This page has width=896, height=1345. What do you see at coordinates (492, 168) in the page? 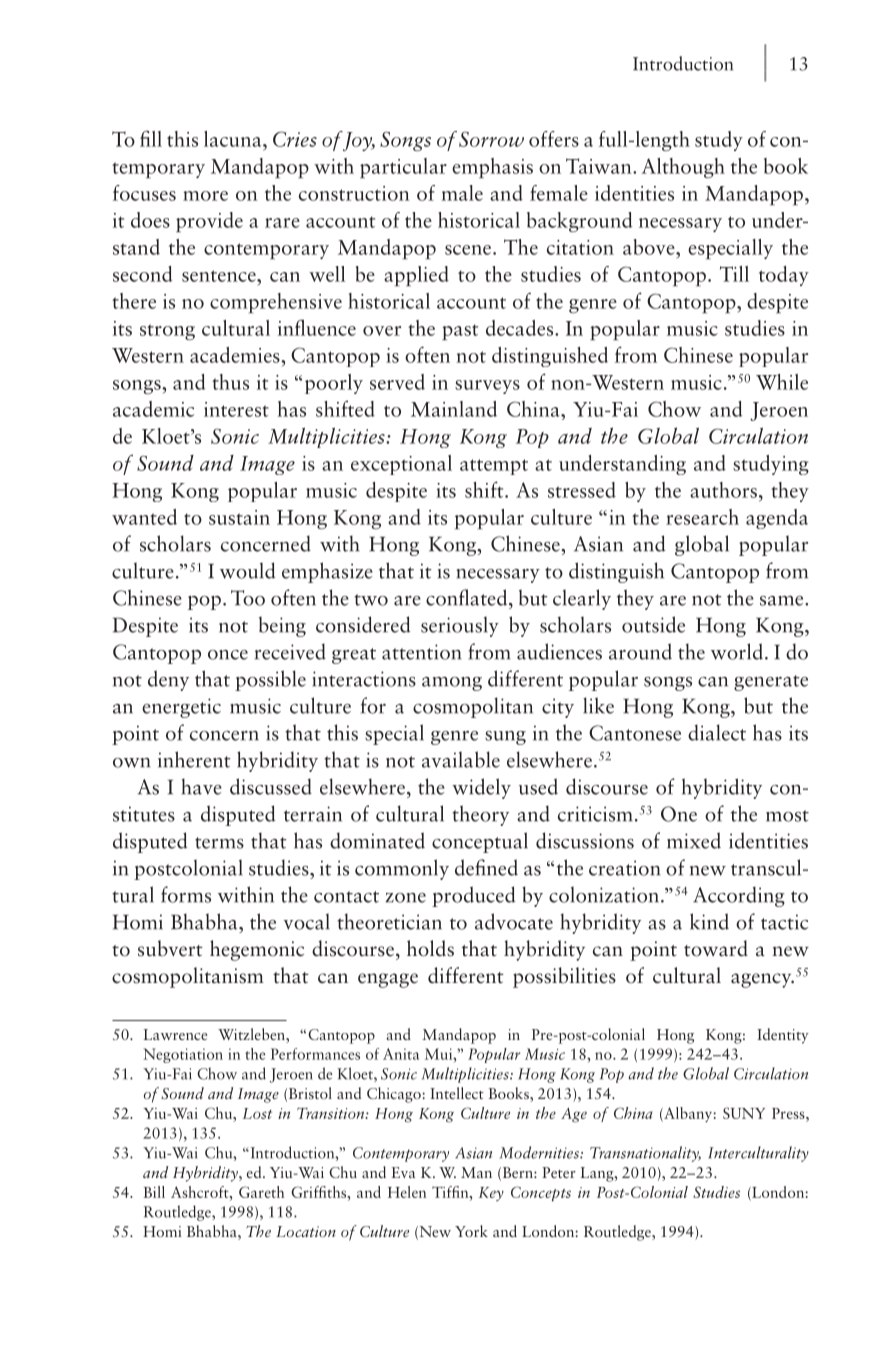
I see `emphasis` at bounding box center [492, 168].
